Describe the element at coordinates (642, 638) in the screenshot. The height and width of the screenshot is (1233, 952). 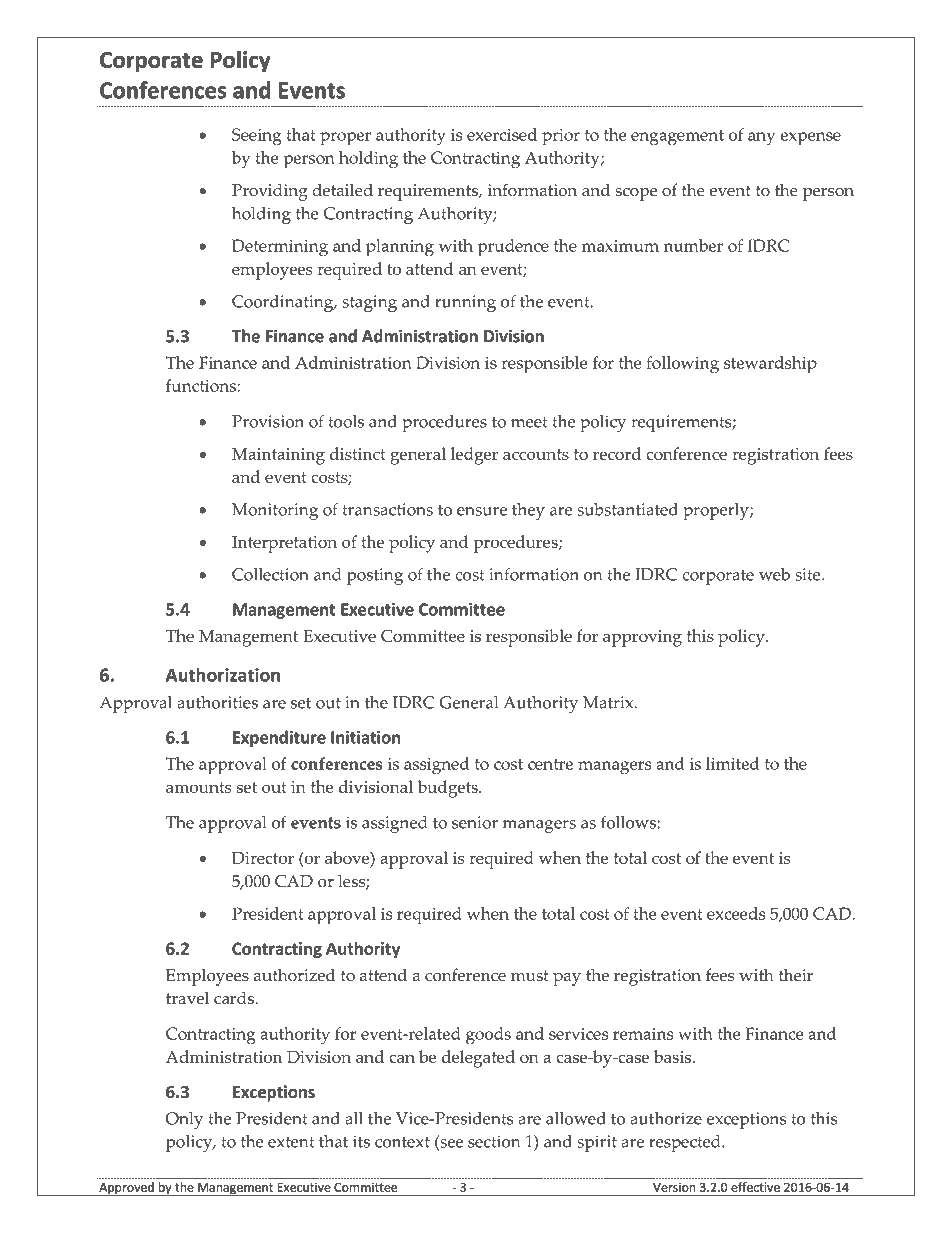
I see `approving` at that location.
